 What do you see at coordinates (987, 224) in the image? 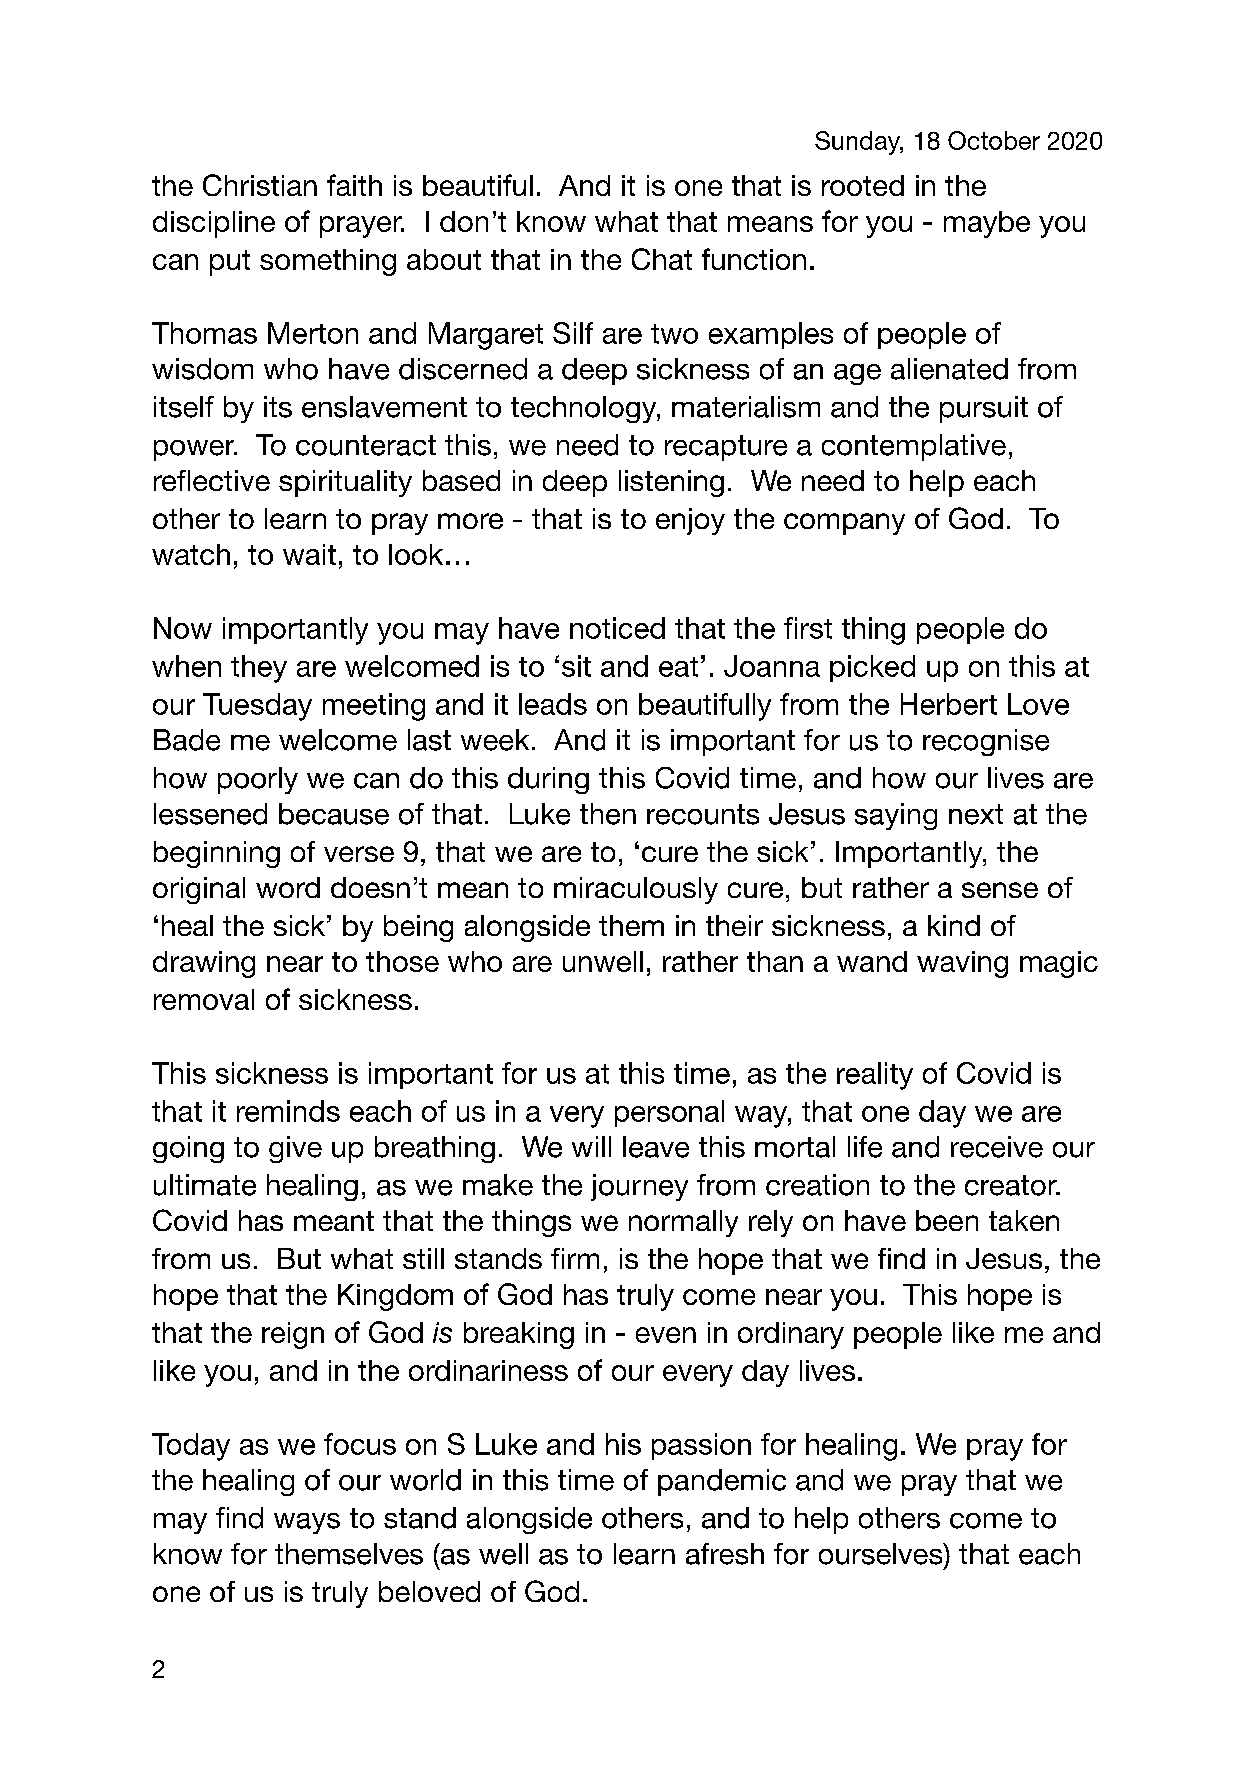
I see `maybe` at bounding box center [987, 224].
